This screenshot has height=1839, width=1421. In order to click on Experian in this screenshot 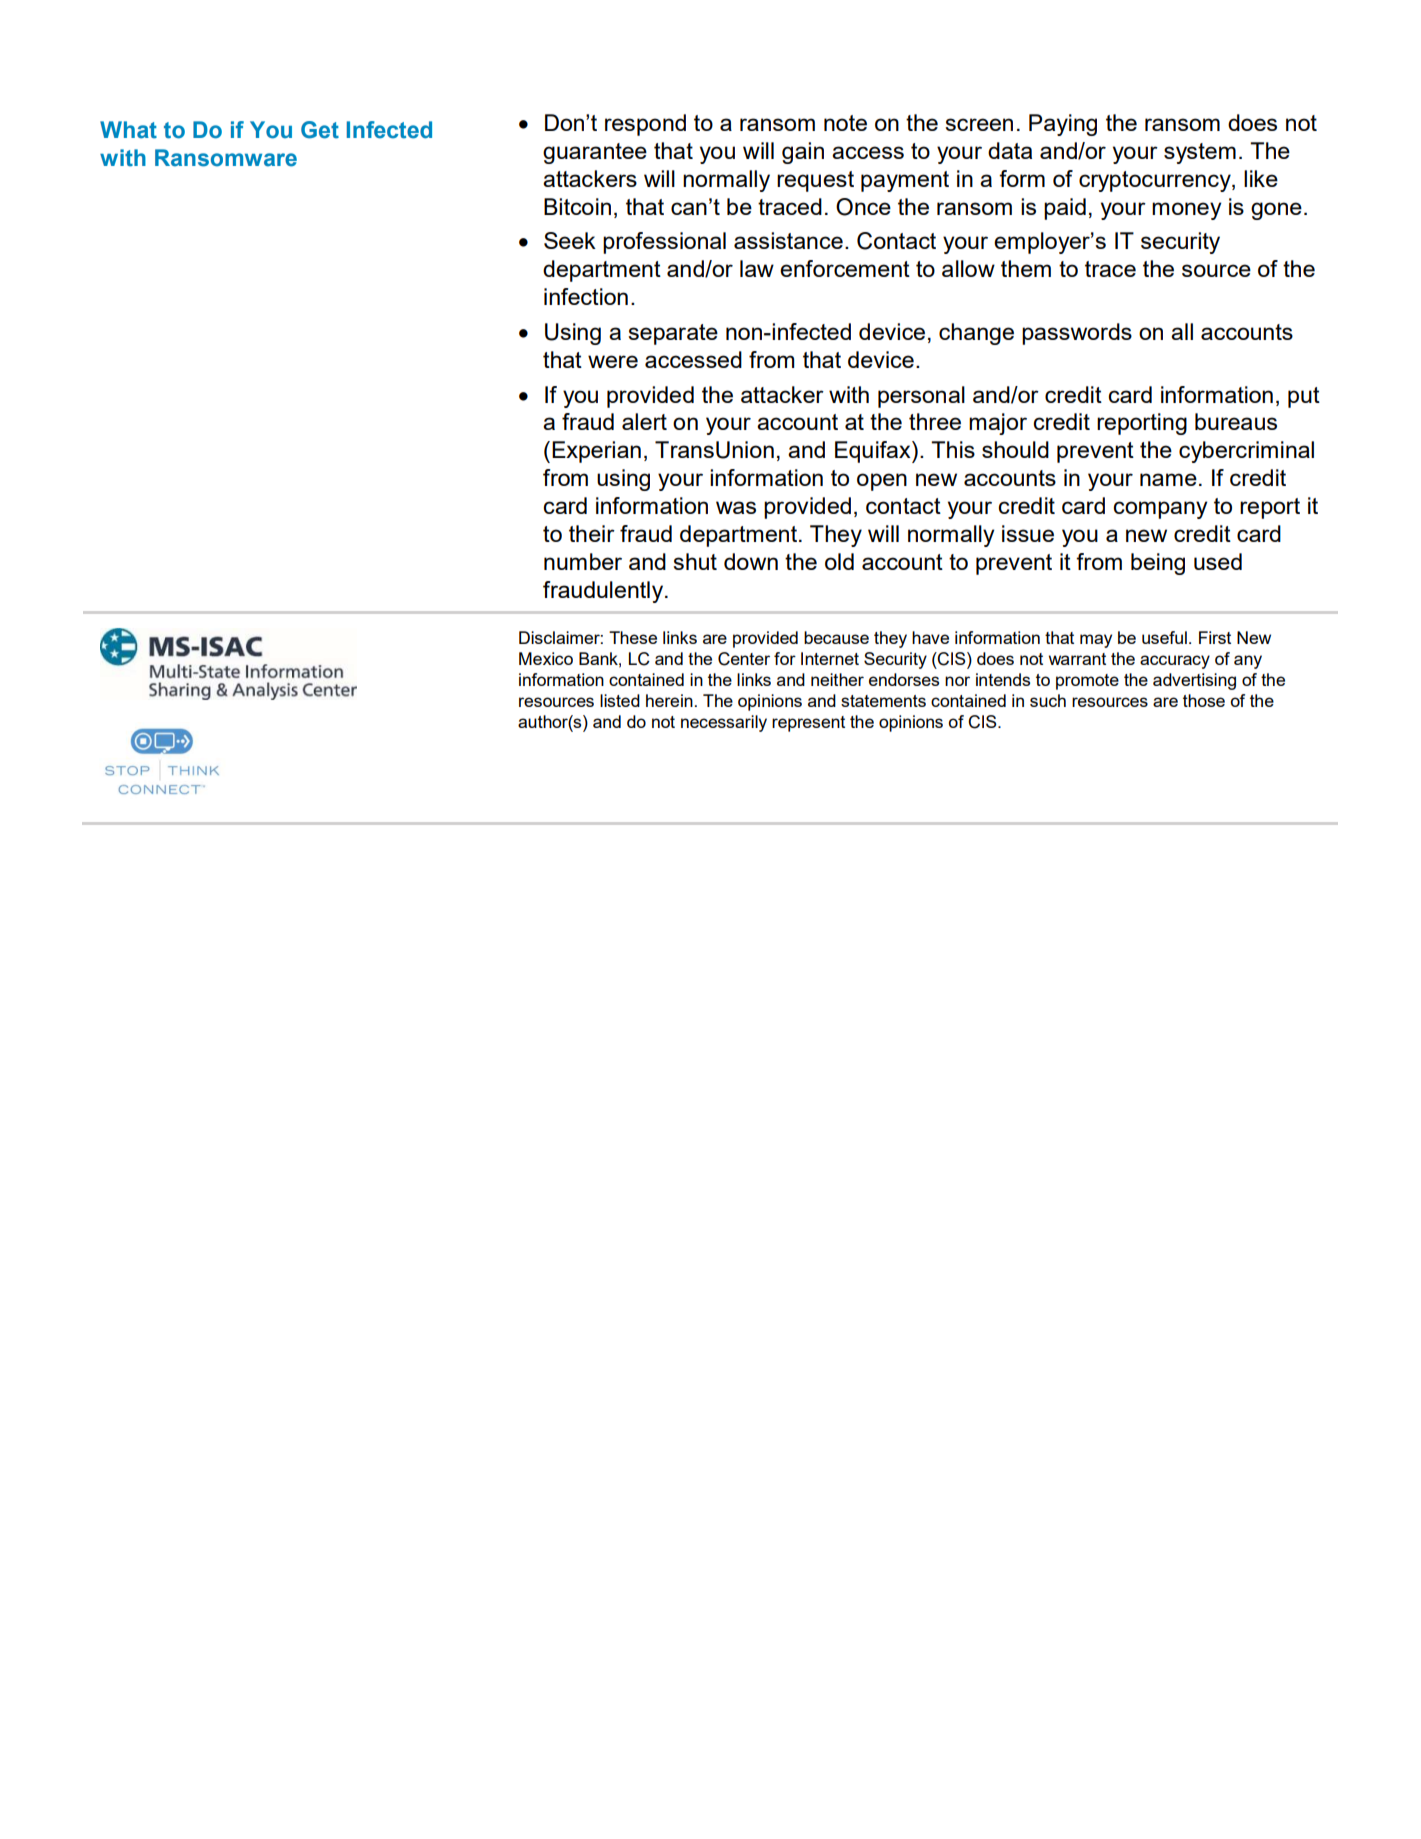, I will do `click(596, 452)`.
